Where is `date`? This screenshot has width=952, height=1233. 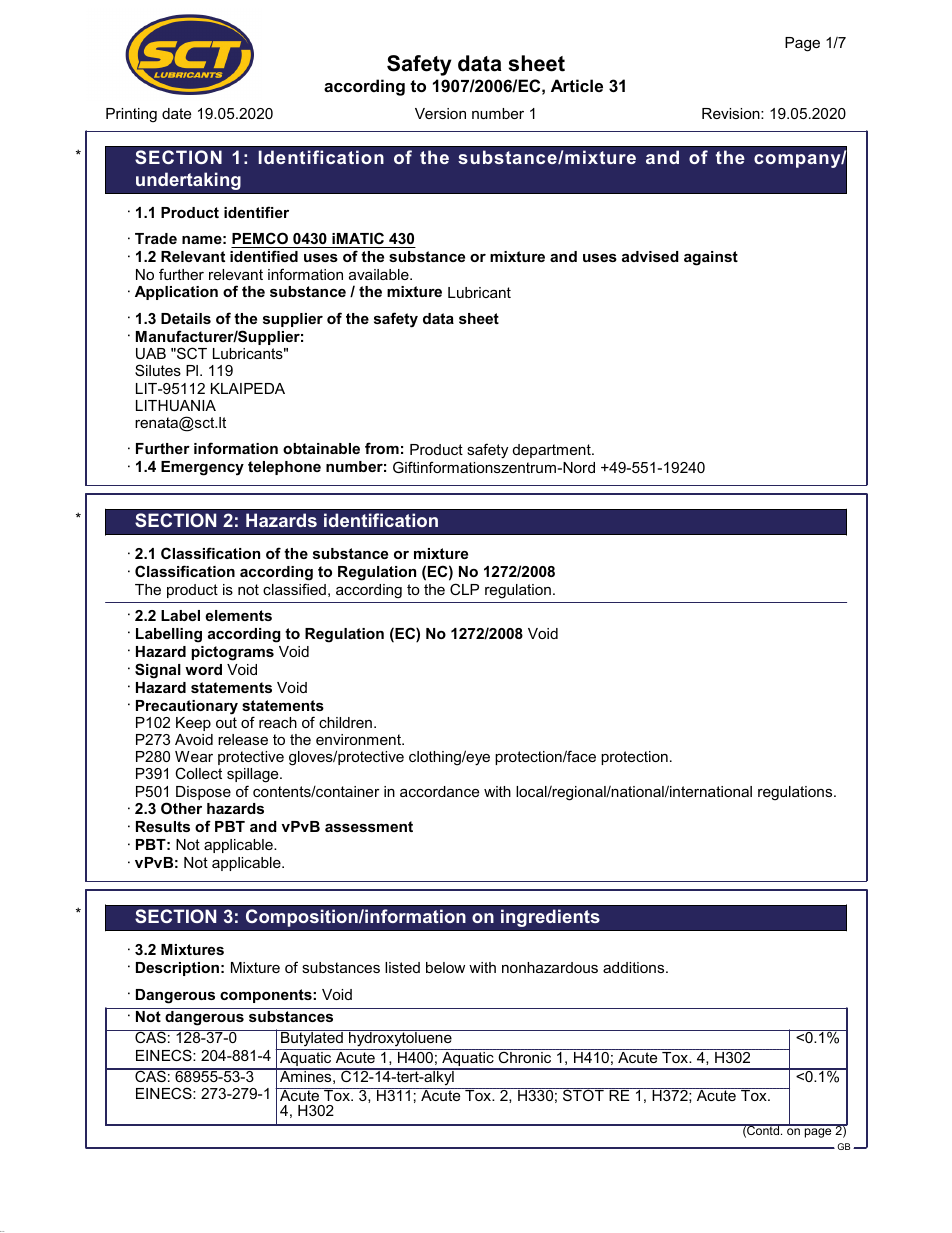 date is located at coordinates (176, 113).
